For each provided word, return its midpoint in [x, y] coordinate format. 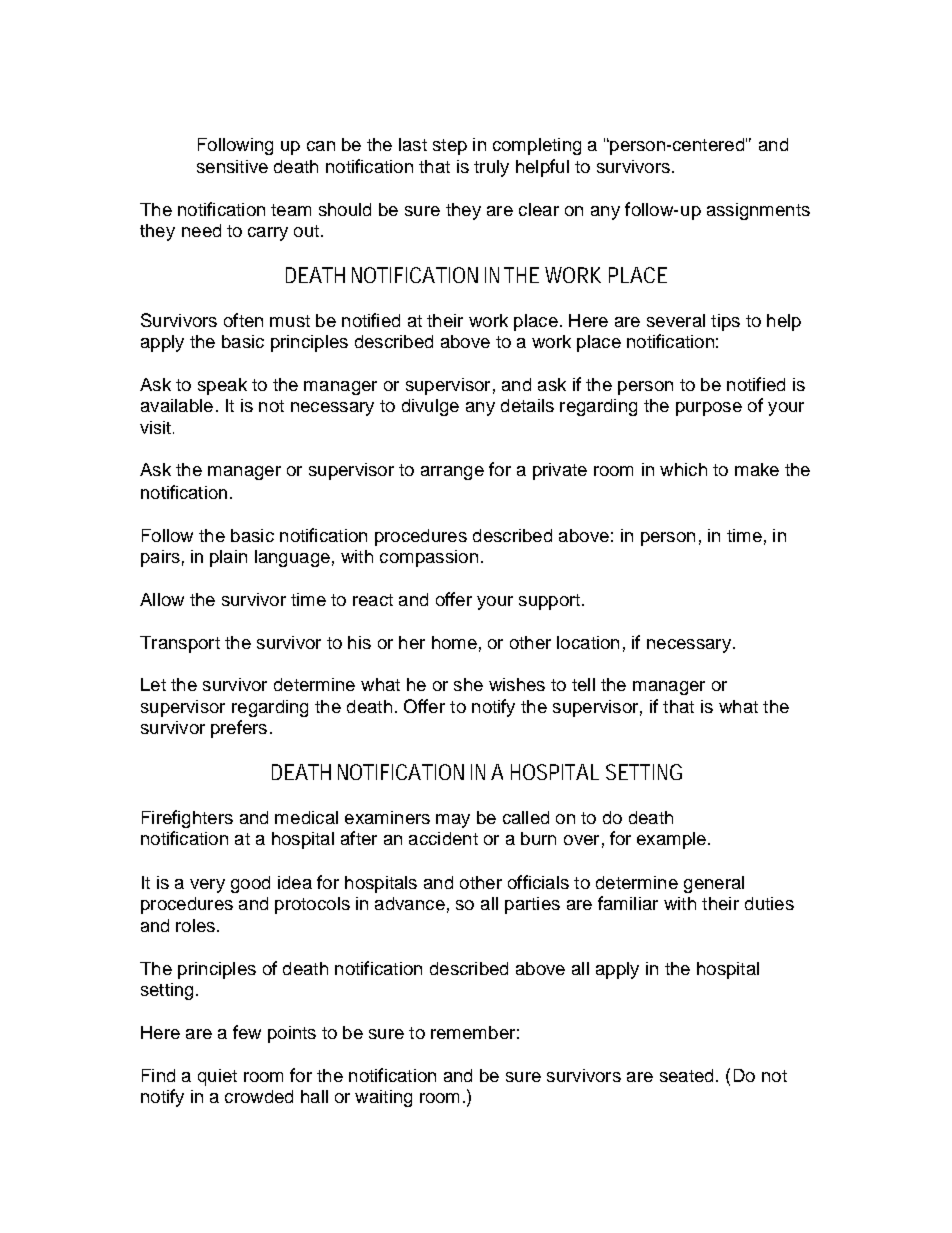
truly [491, 168]
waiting [383, 1098]
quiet [217, 1077]
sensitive [232, 166]
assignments [758, 211]
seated [686, 1075]
